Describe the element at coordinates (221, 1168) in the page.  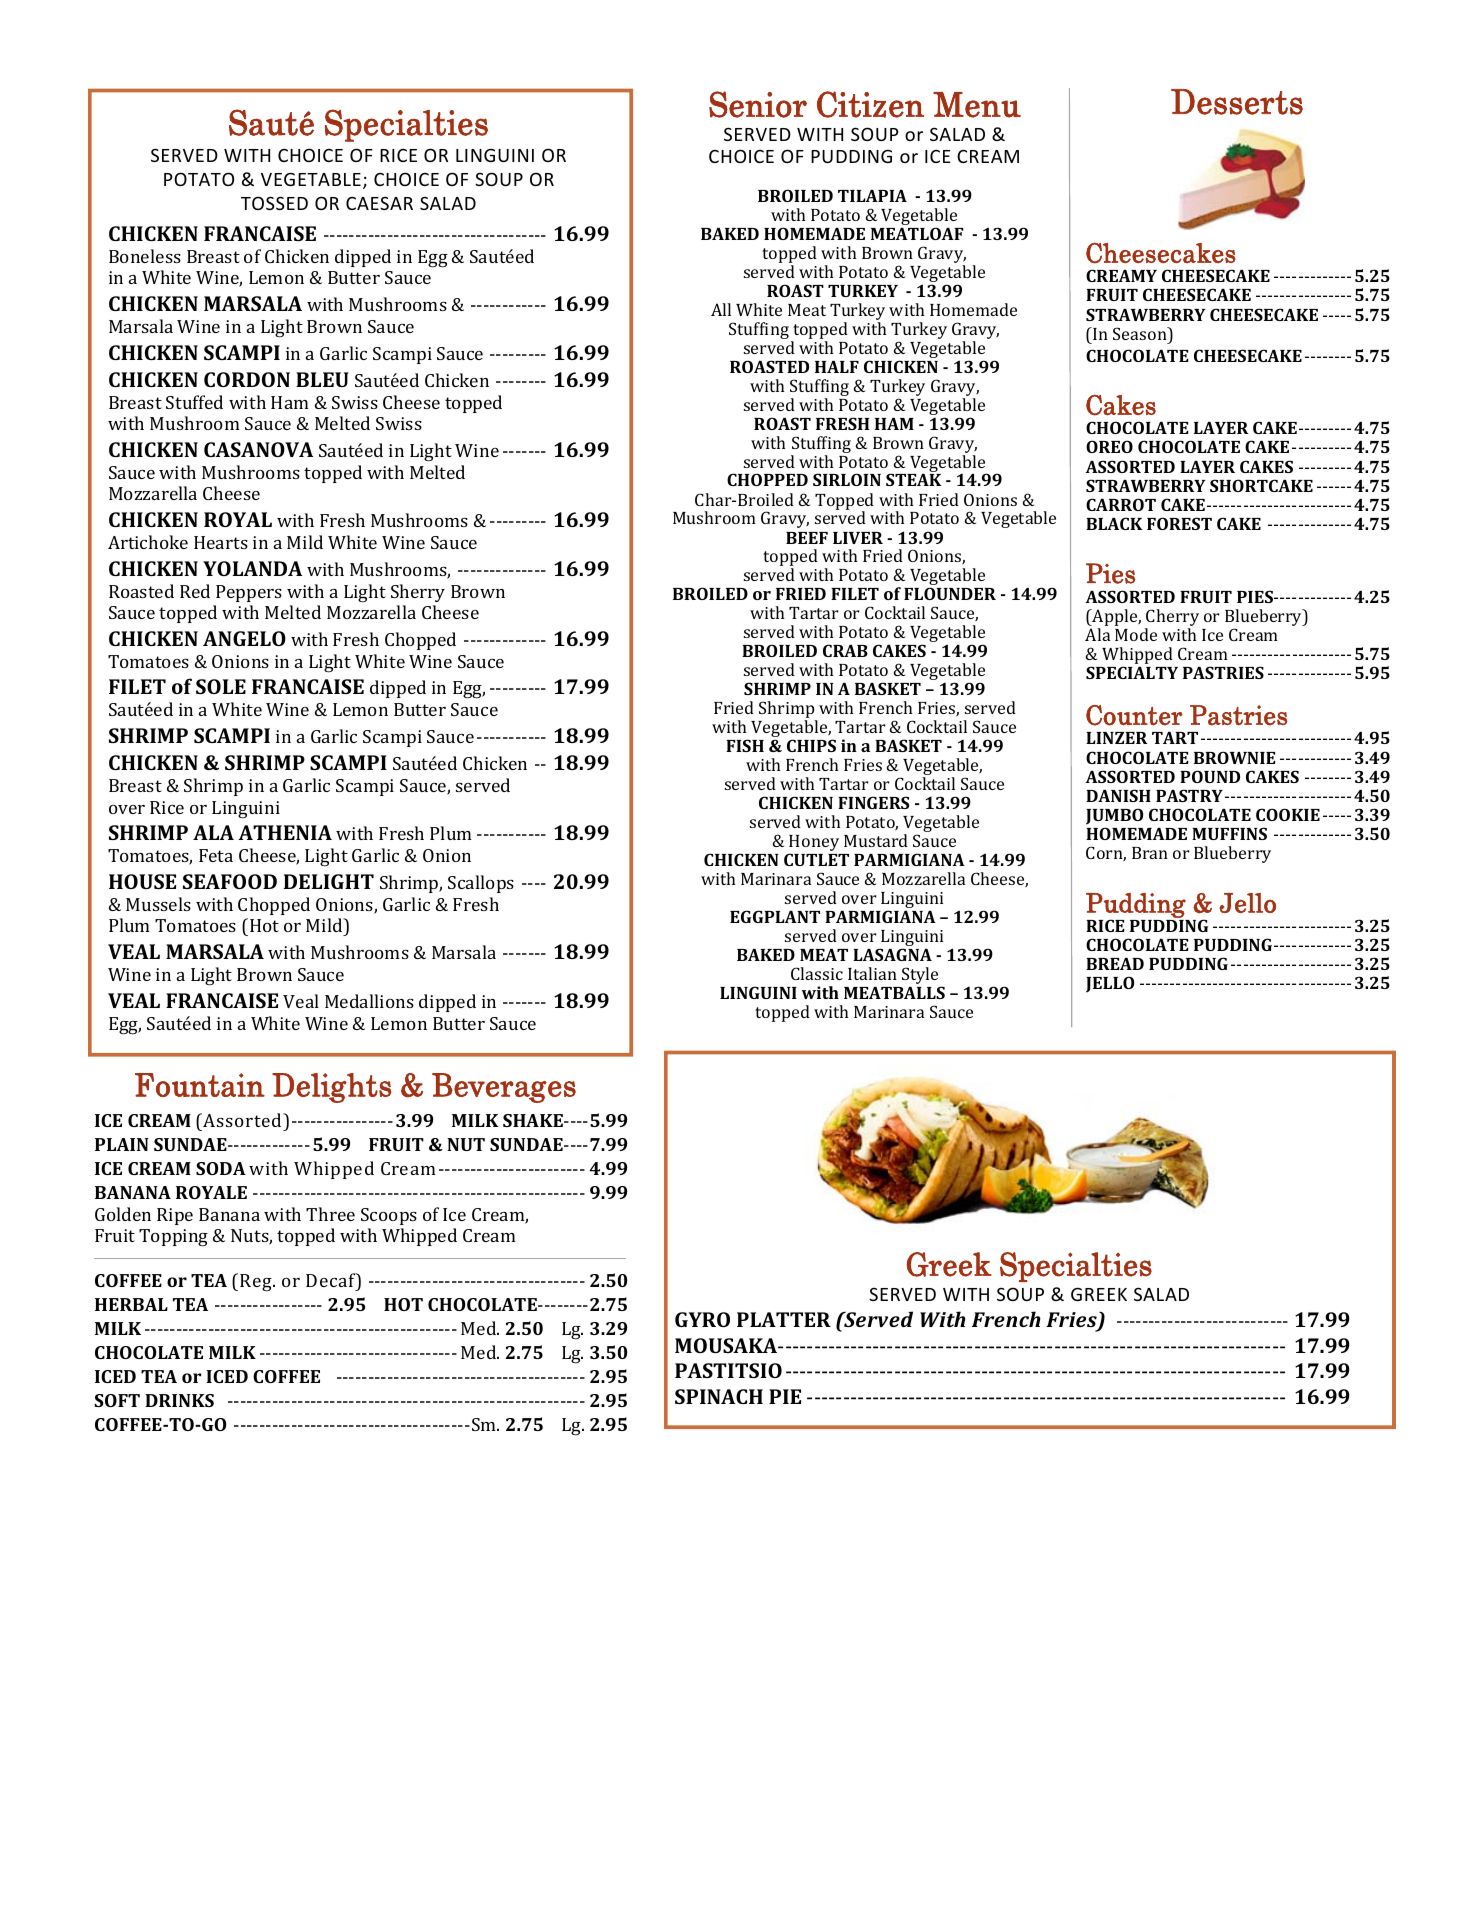
I see `SODA` at that location.
